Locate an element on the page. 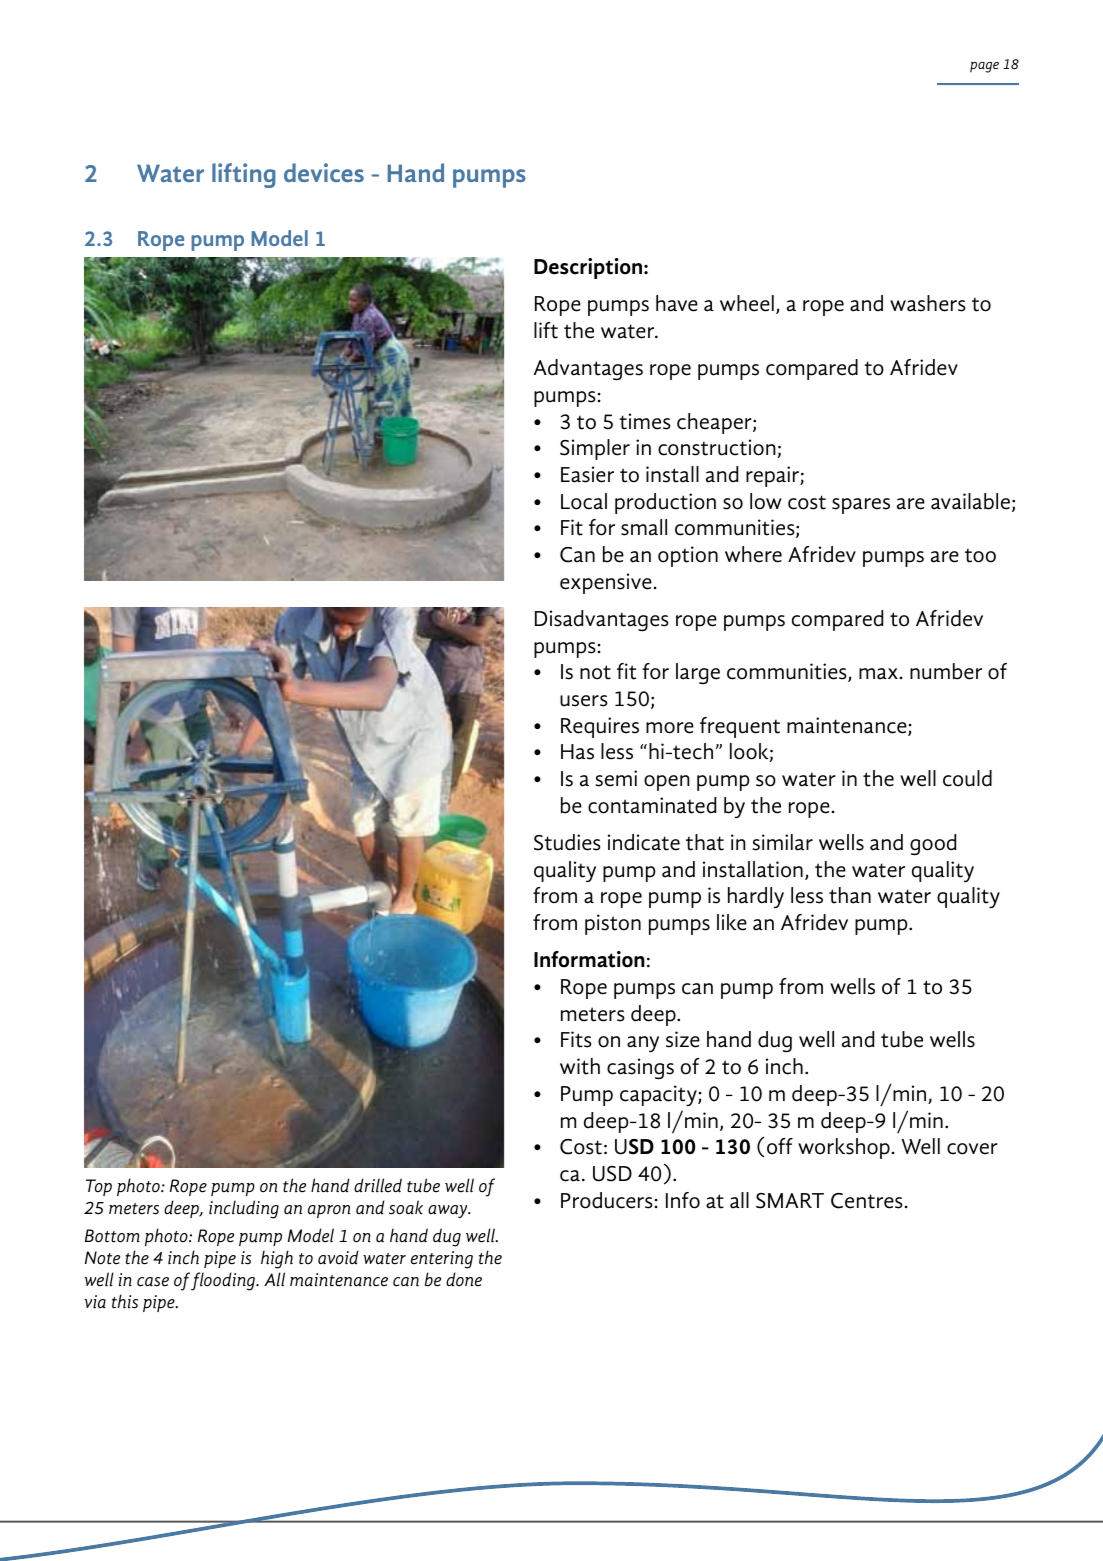 This image has height=1561, width=1103. page is located at coordinates (984, 67).
